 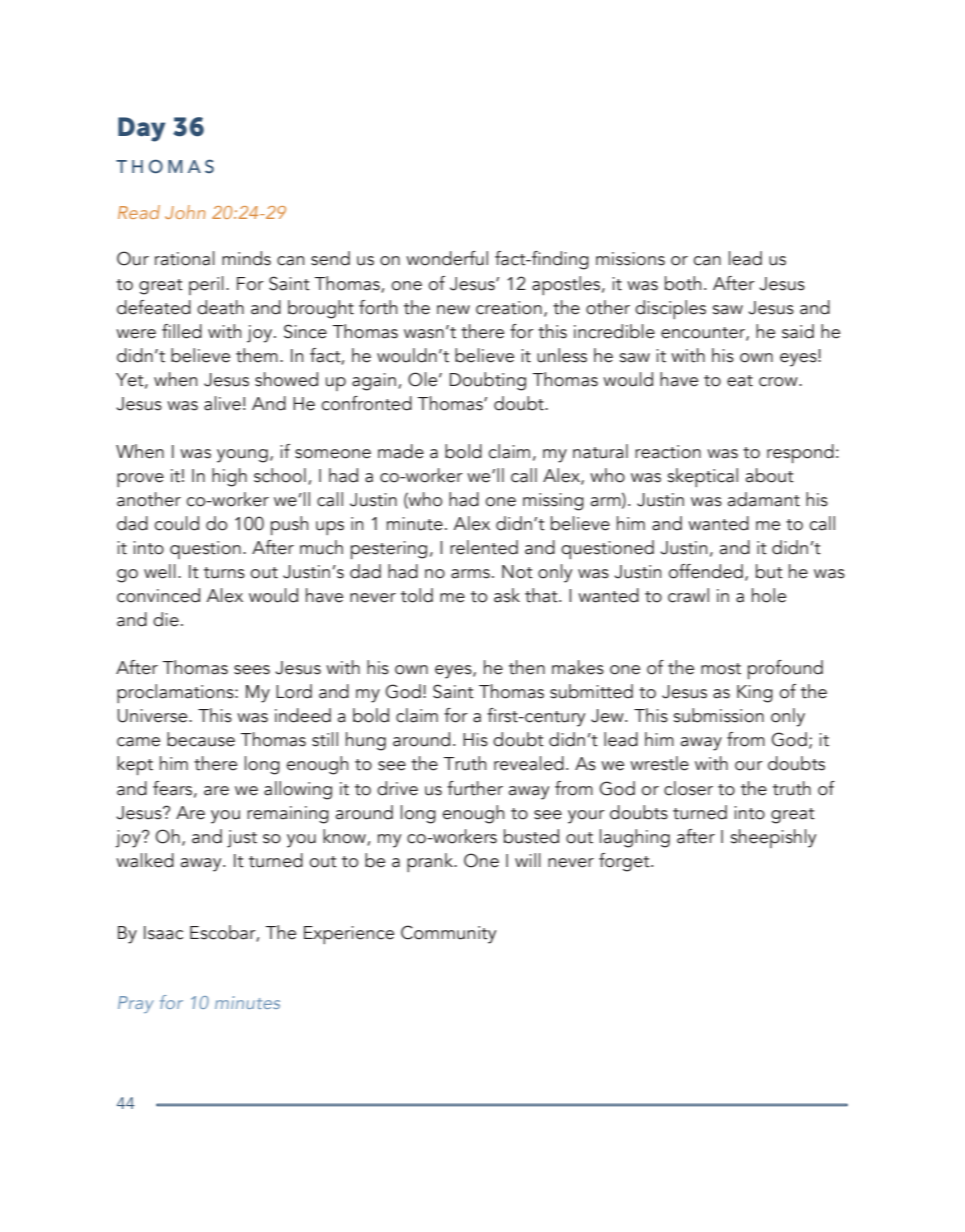 What do you see at coordinates (453, 310) in the screenshot?
I see `new` at bounding box center [453, 310].
